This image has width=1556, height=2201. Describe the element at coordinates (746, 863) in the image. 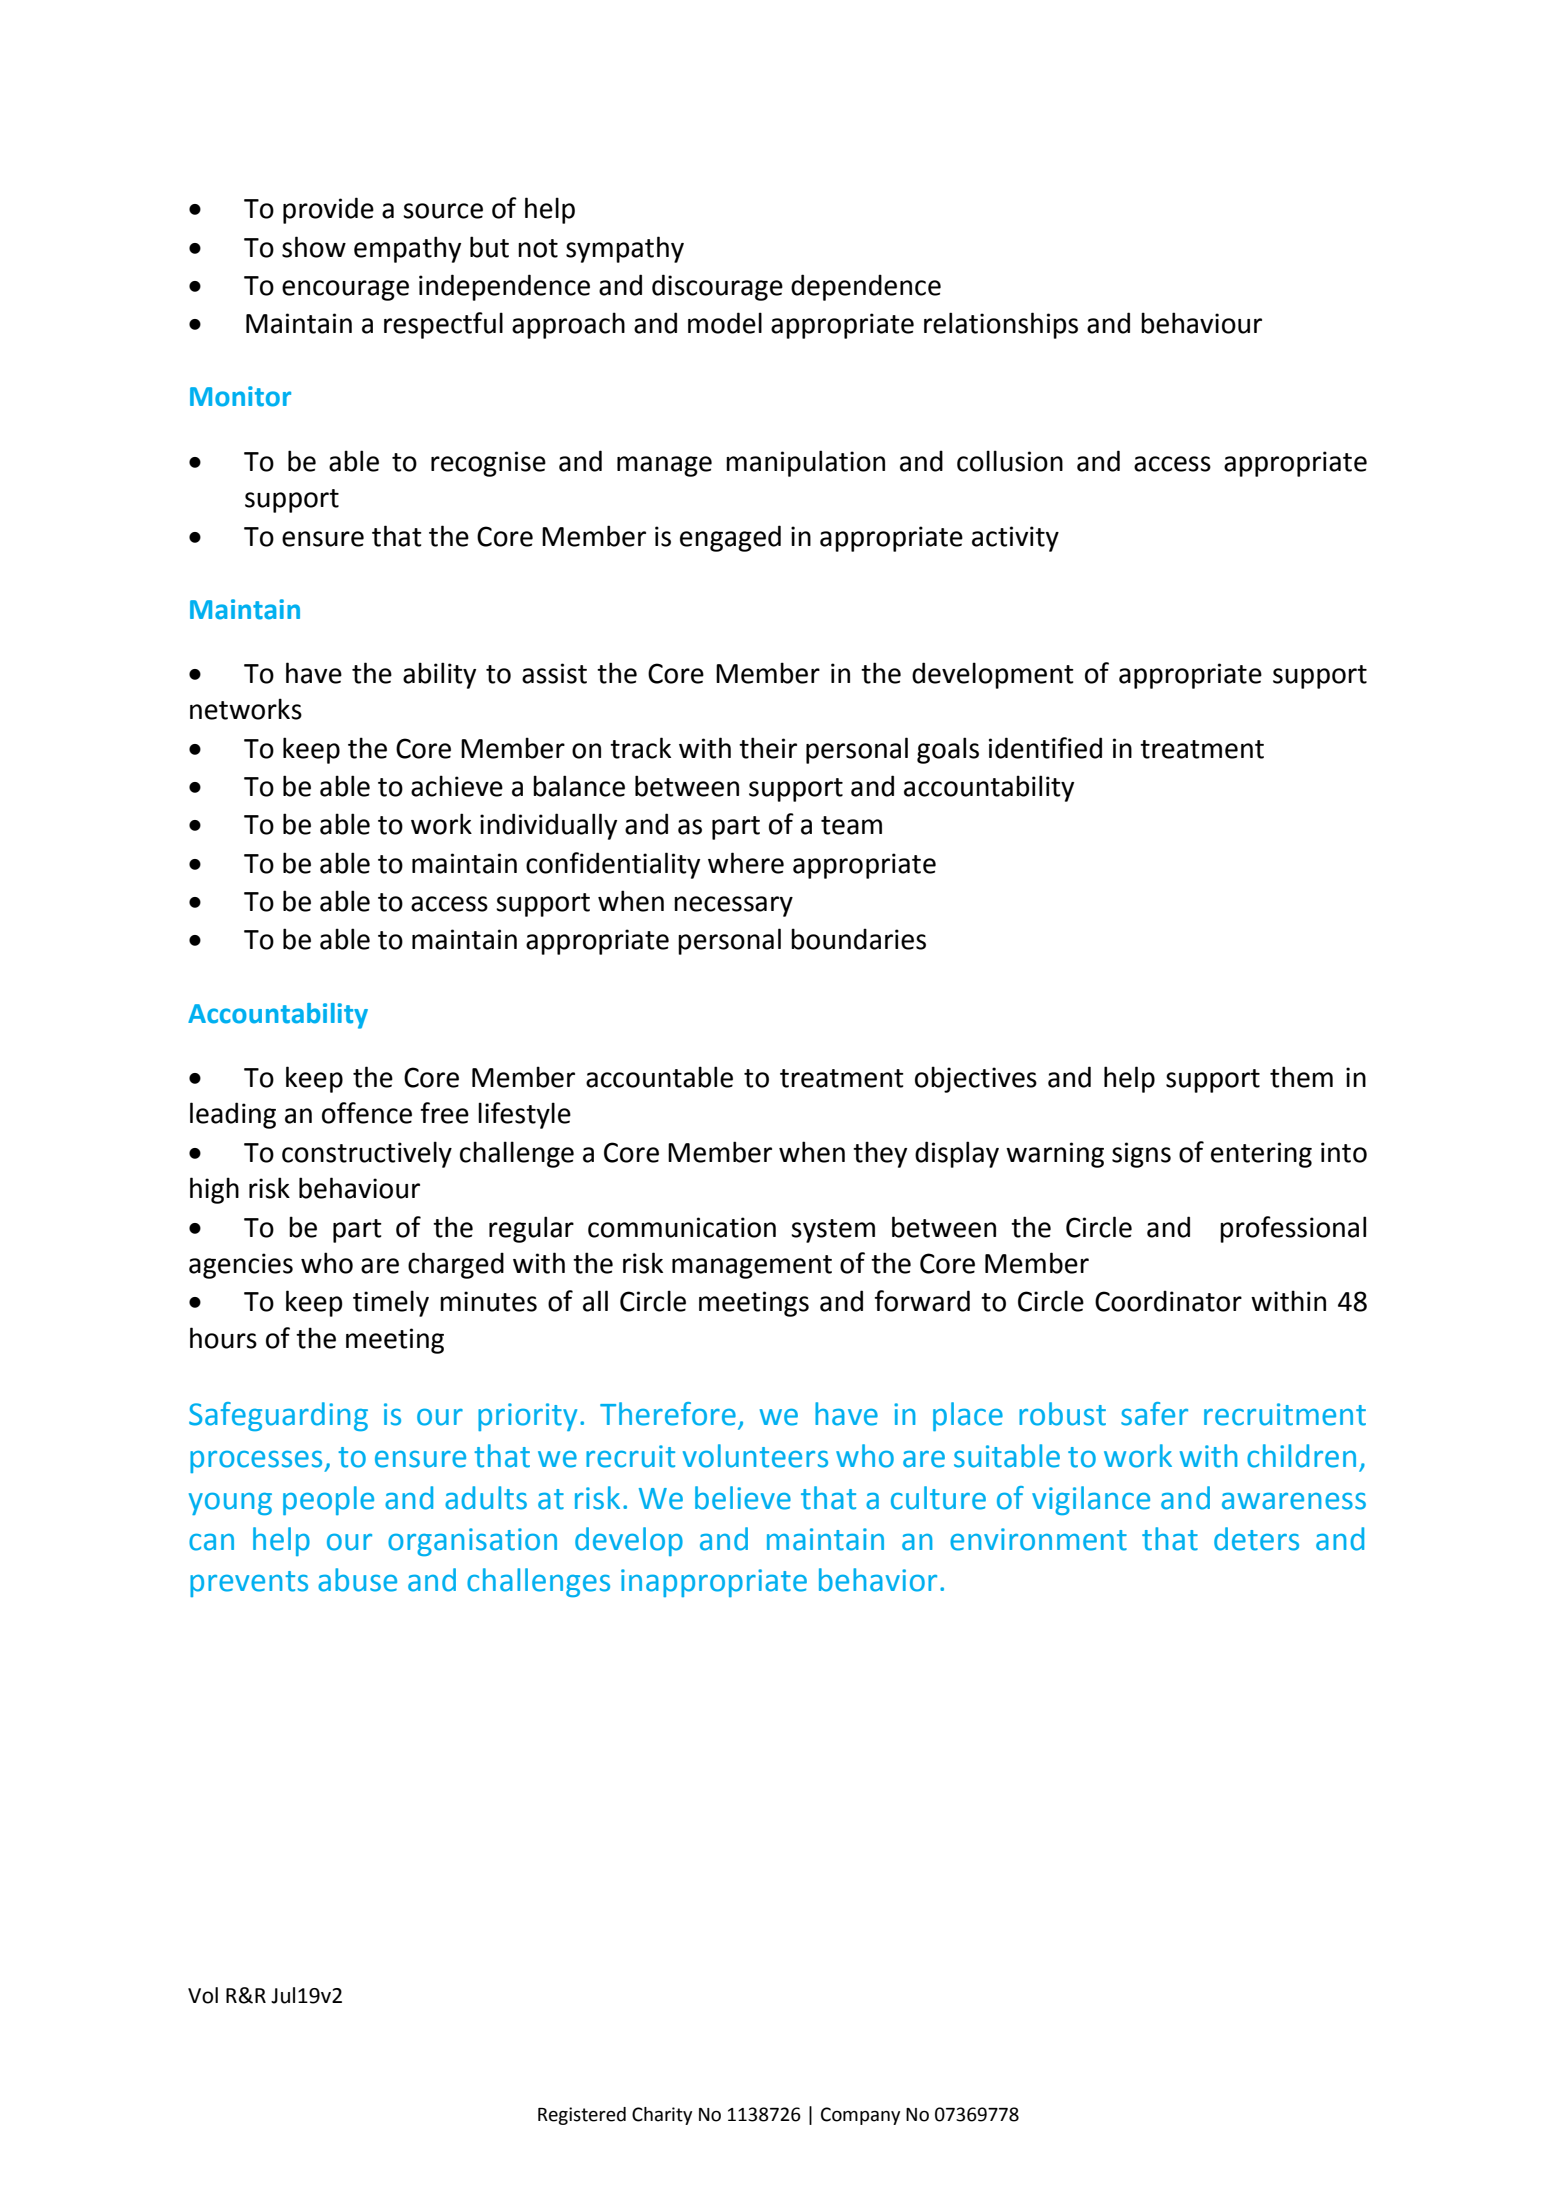

I see `where` at that location.
